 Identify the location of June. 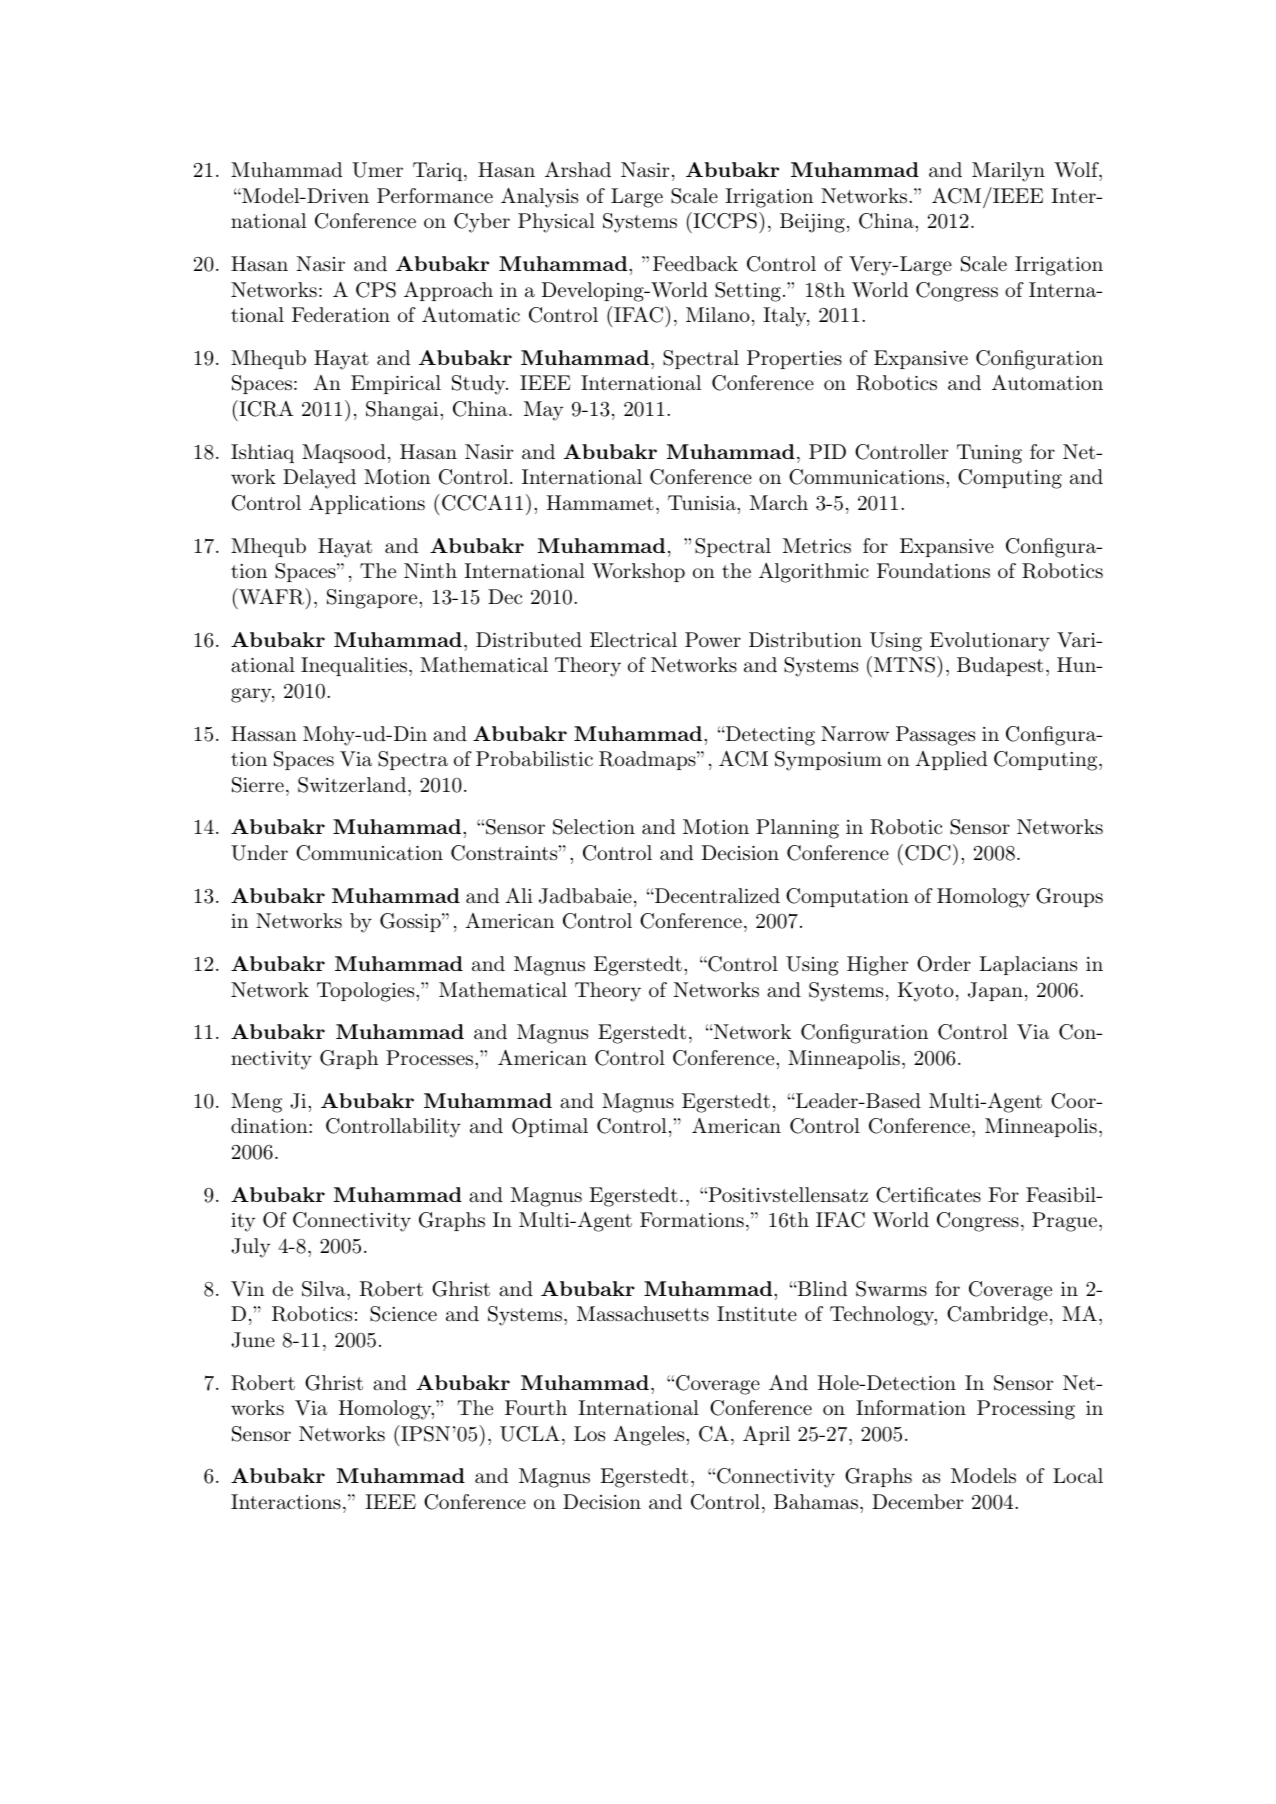
(253, 1340).
